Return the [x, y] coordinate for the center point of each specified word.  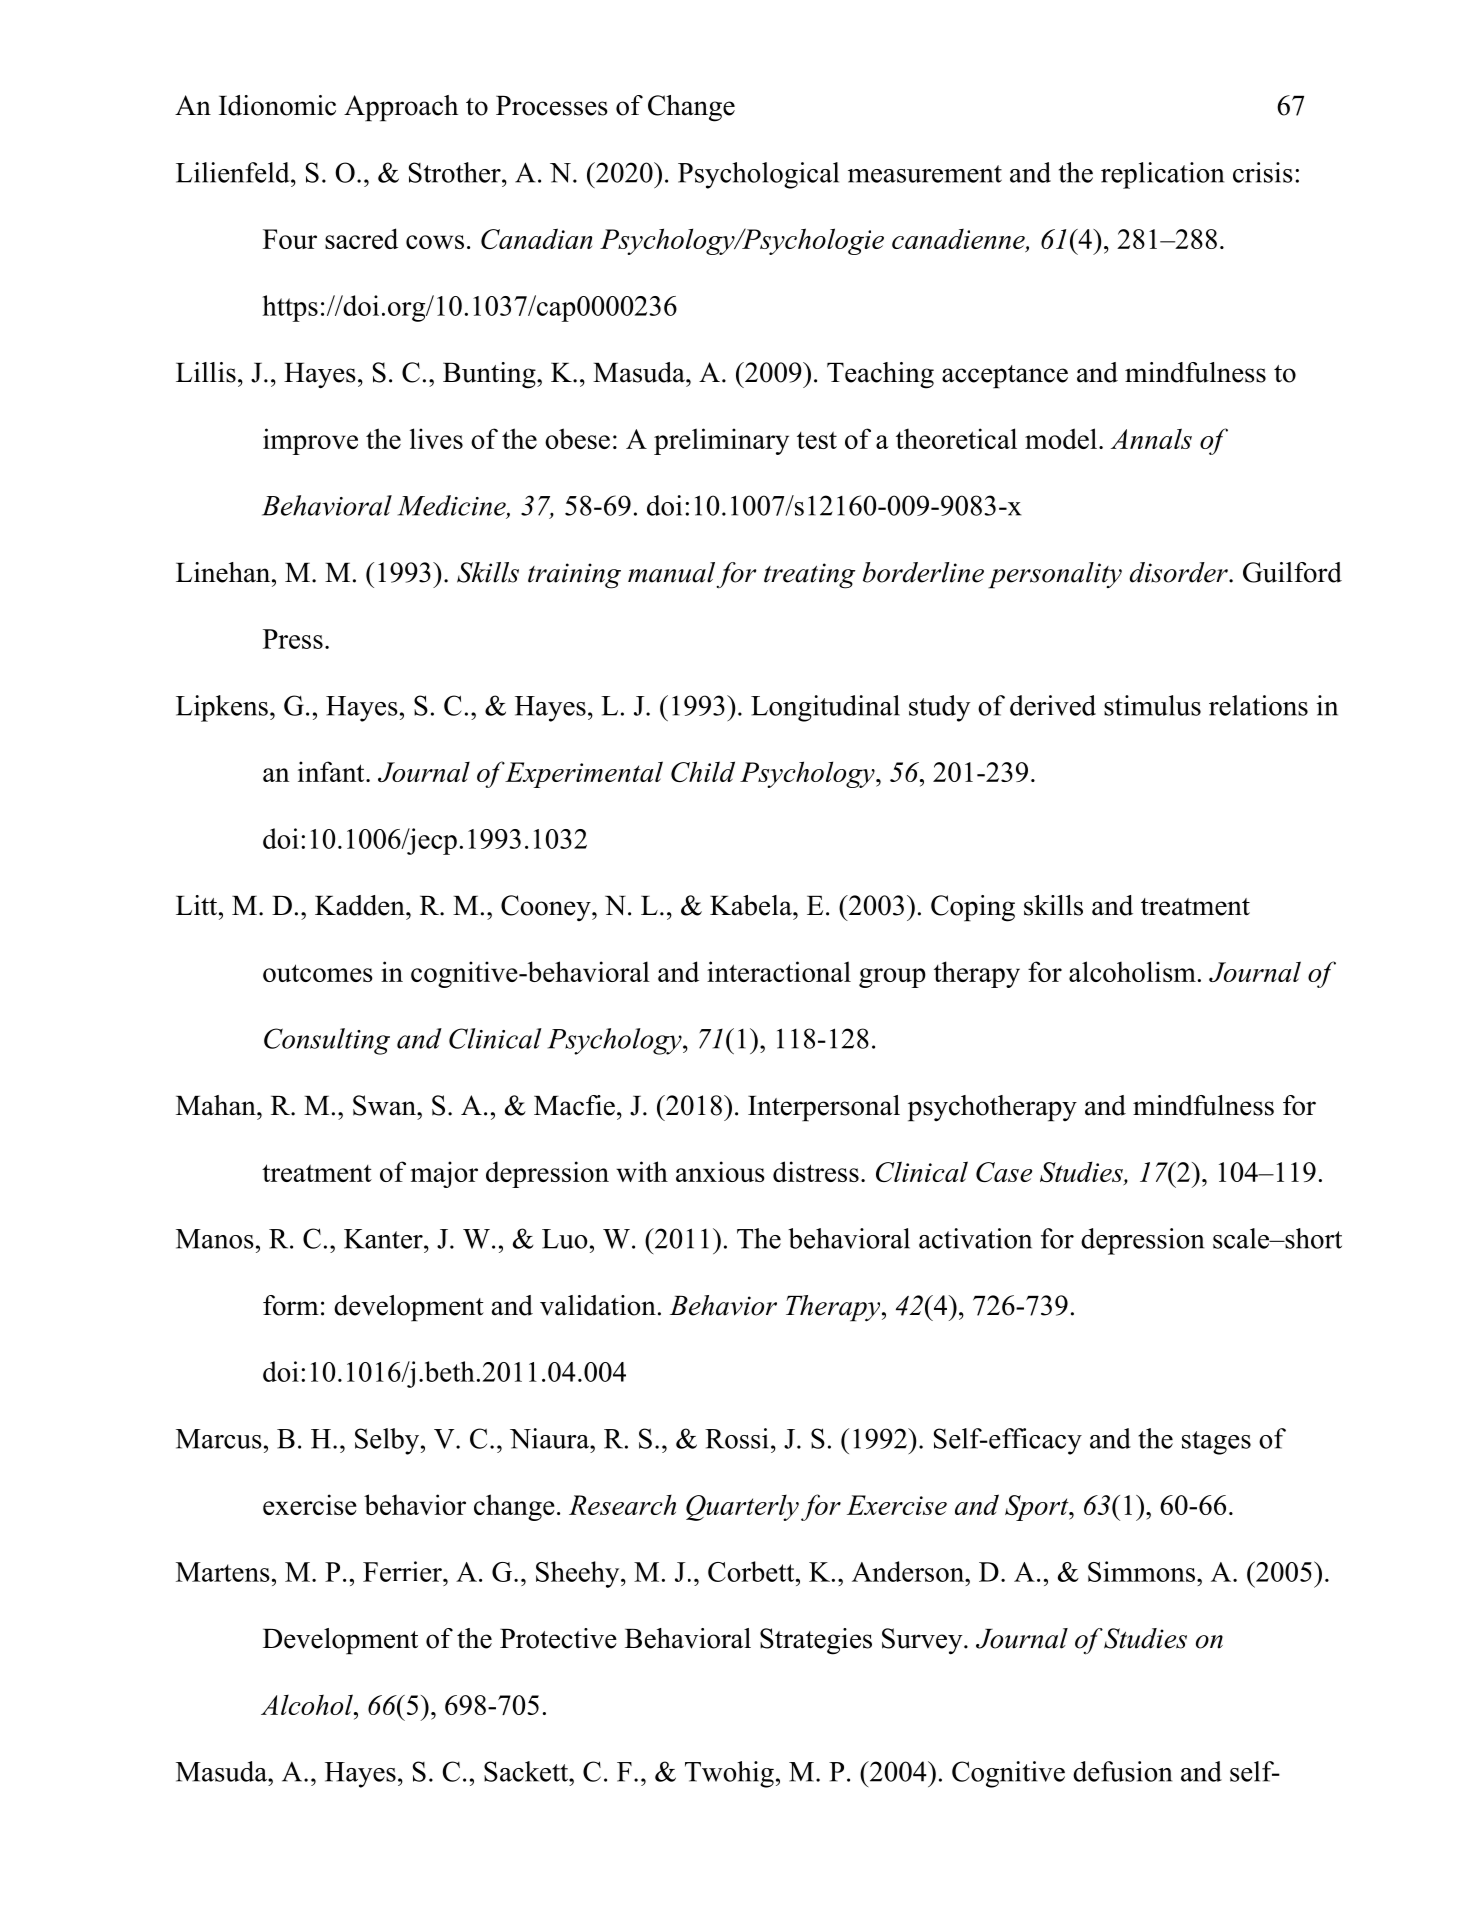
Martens [223, 1572]
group [892, 978]
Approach [401, 108]
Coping [973, 908]
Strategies [816, 1641]
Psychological [758, 175]
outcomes [318, 973]
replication [1162, 175]
